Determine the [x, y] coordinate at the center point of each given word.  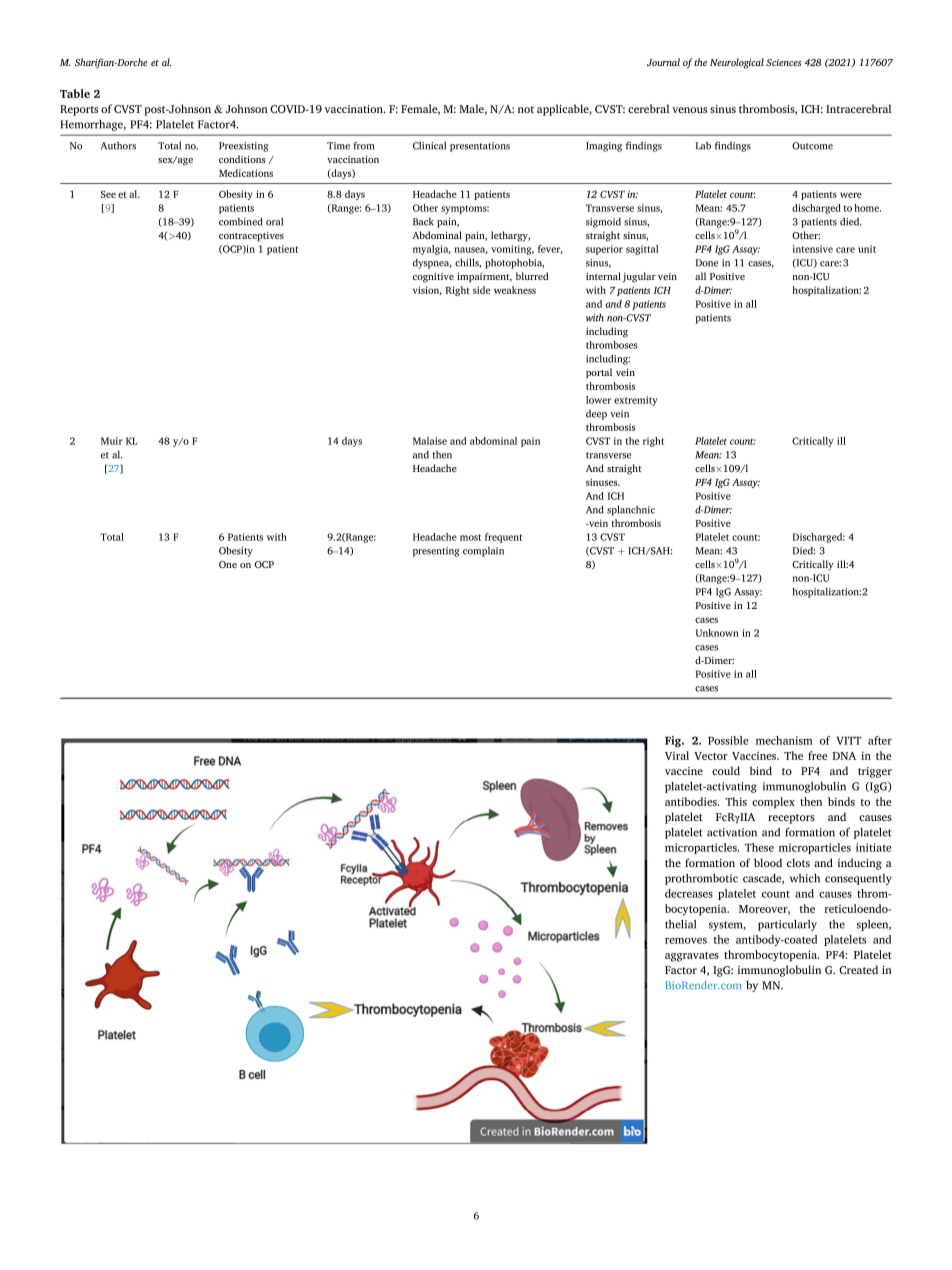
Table [75, 93]
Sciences [784, 62]
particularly [787, 925]
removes [686, 941]
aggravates [692, 957]
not [526, 109]
